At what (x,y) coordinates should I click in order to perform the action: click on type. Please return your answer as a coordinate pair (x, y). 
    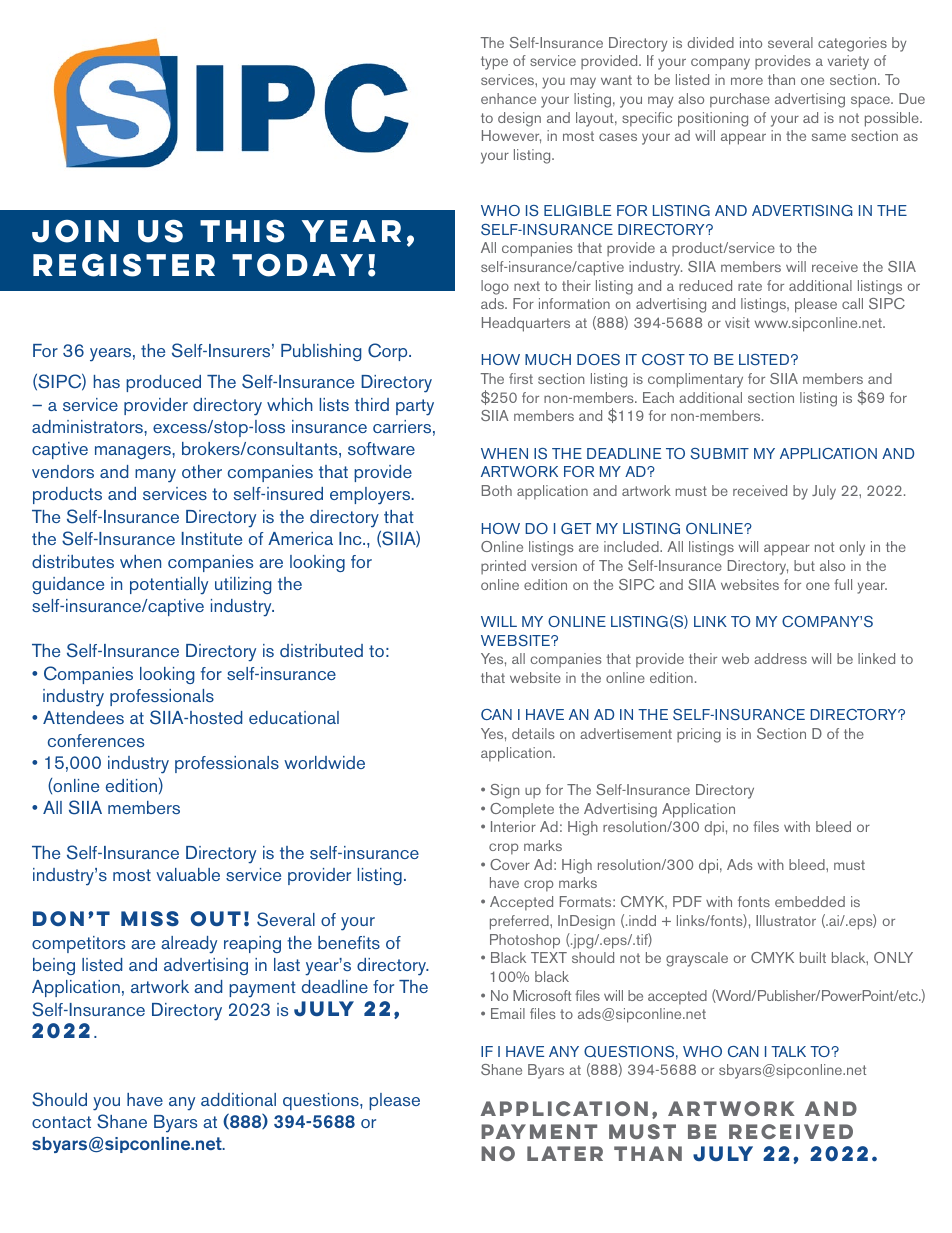
    Looking at the image, I should click on (494, 63).
